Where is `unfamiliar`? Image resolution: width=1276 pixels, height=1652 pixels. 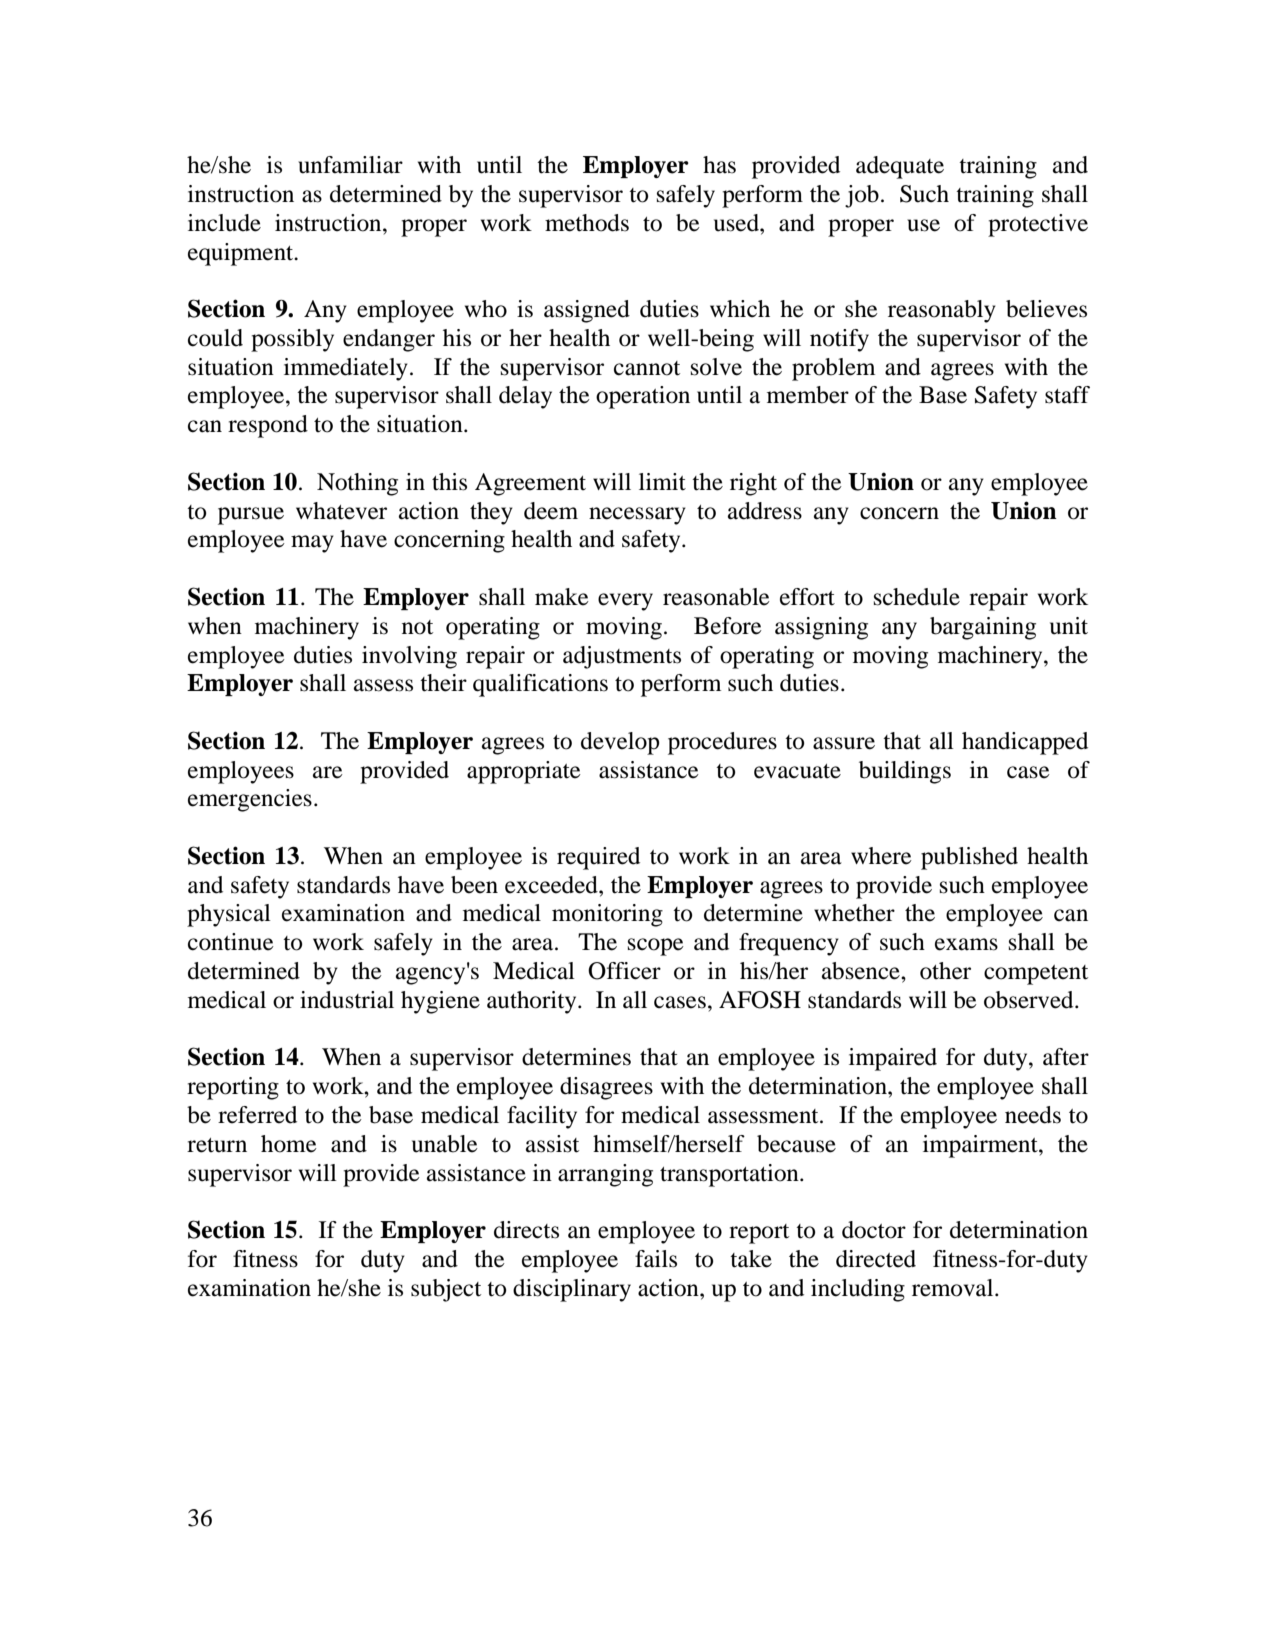 unfamiliar is located at coordinates (350, 165).
